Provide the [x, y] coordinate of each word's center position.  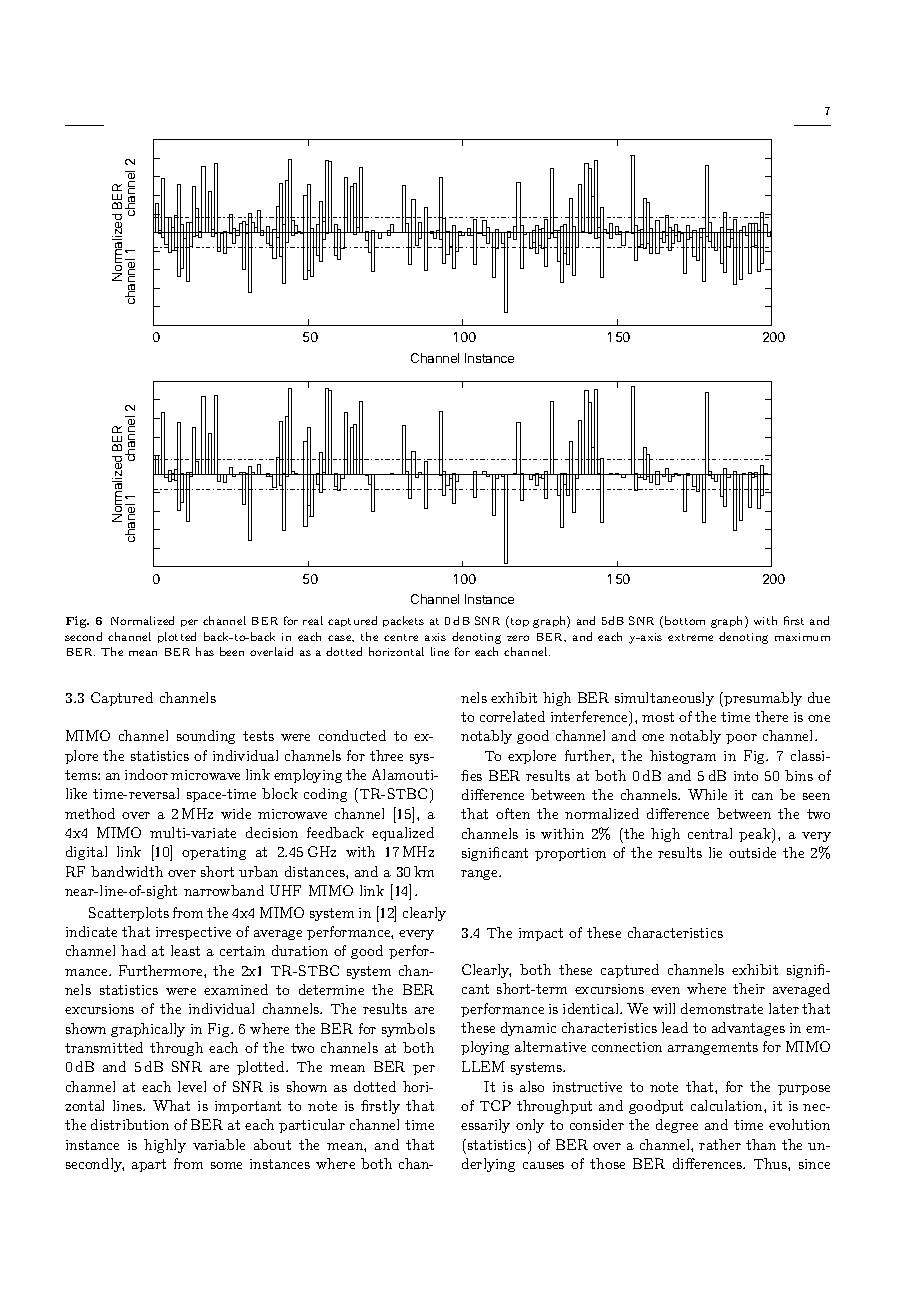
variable [219, 1144]
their [749, 988]
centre [401, 637]
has [205, 651]
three [386, 755]
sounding [206, 737]
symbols [408, 1030]
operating [214, 853]
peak [756, 835]
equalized [403, 834]
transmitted [104, 1047]
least [185, 950]
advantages [748, 1029]
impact [541, 934]
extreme [690, 637]
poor [741, 739]
